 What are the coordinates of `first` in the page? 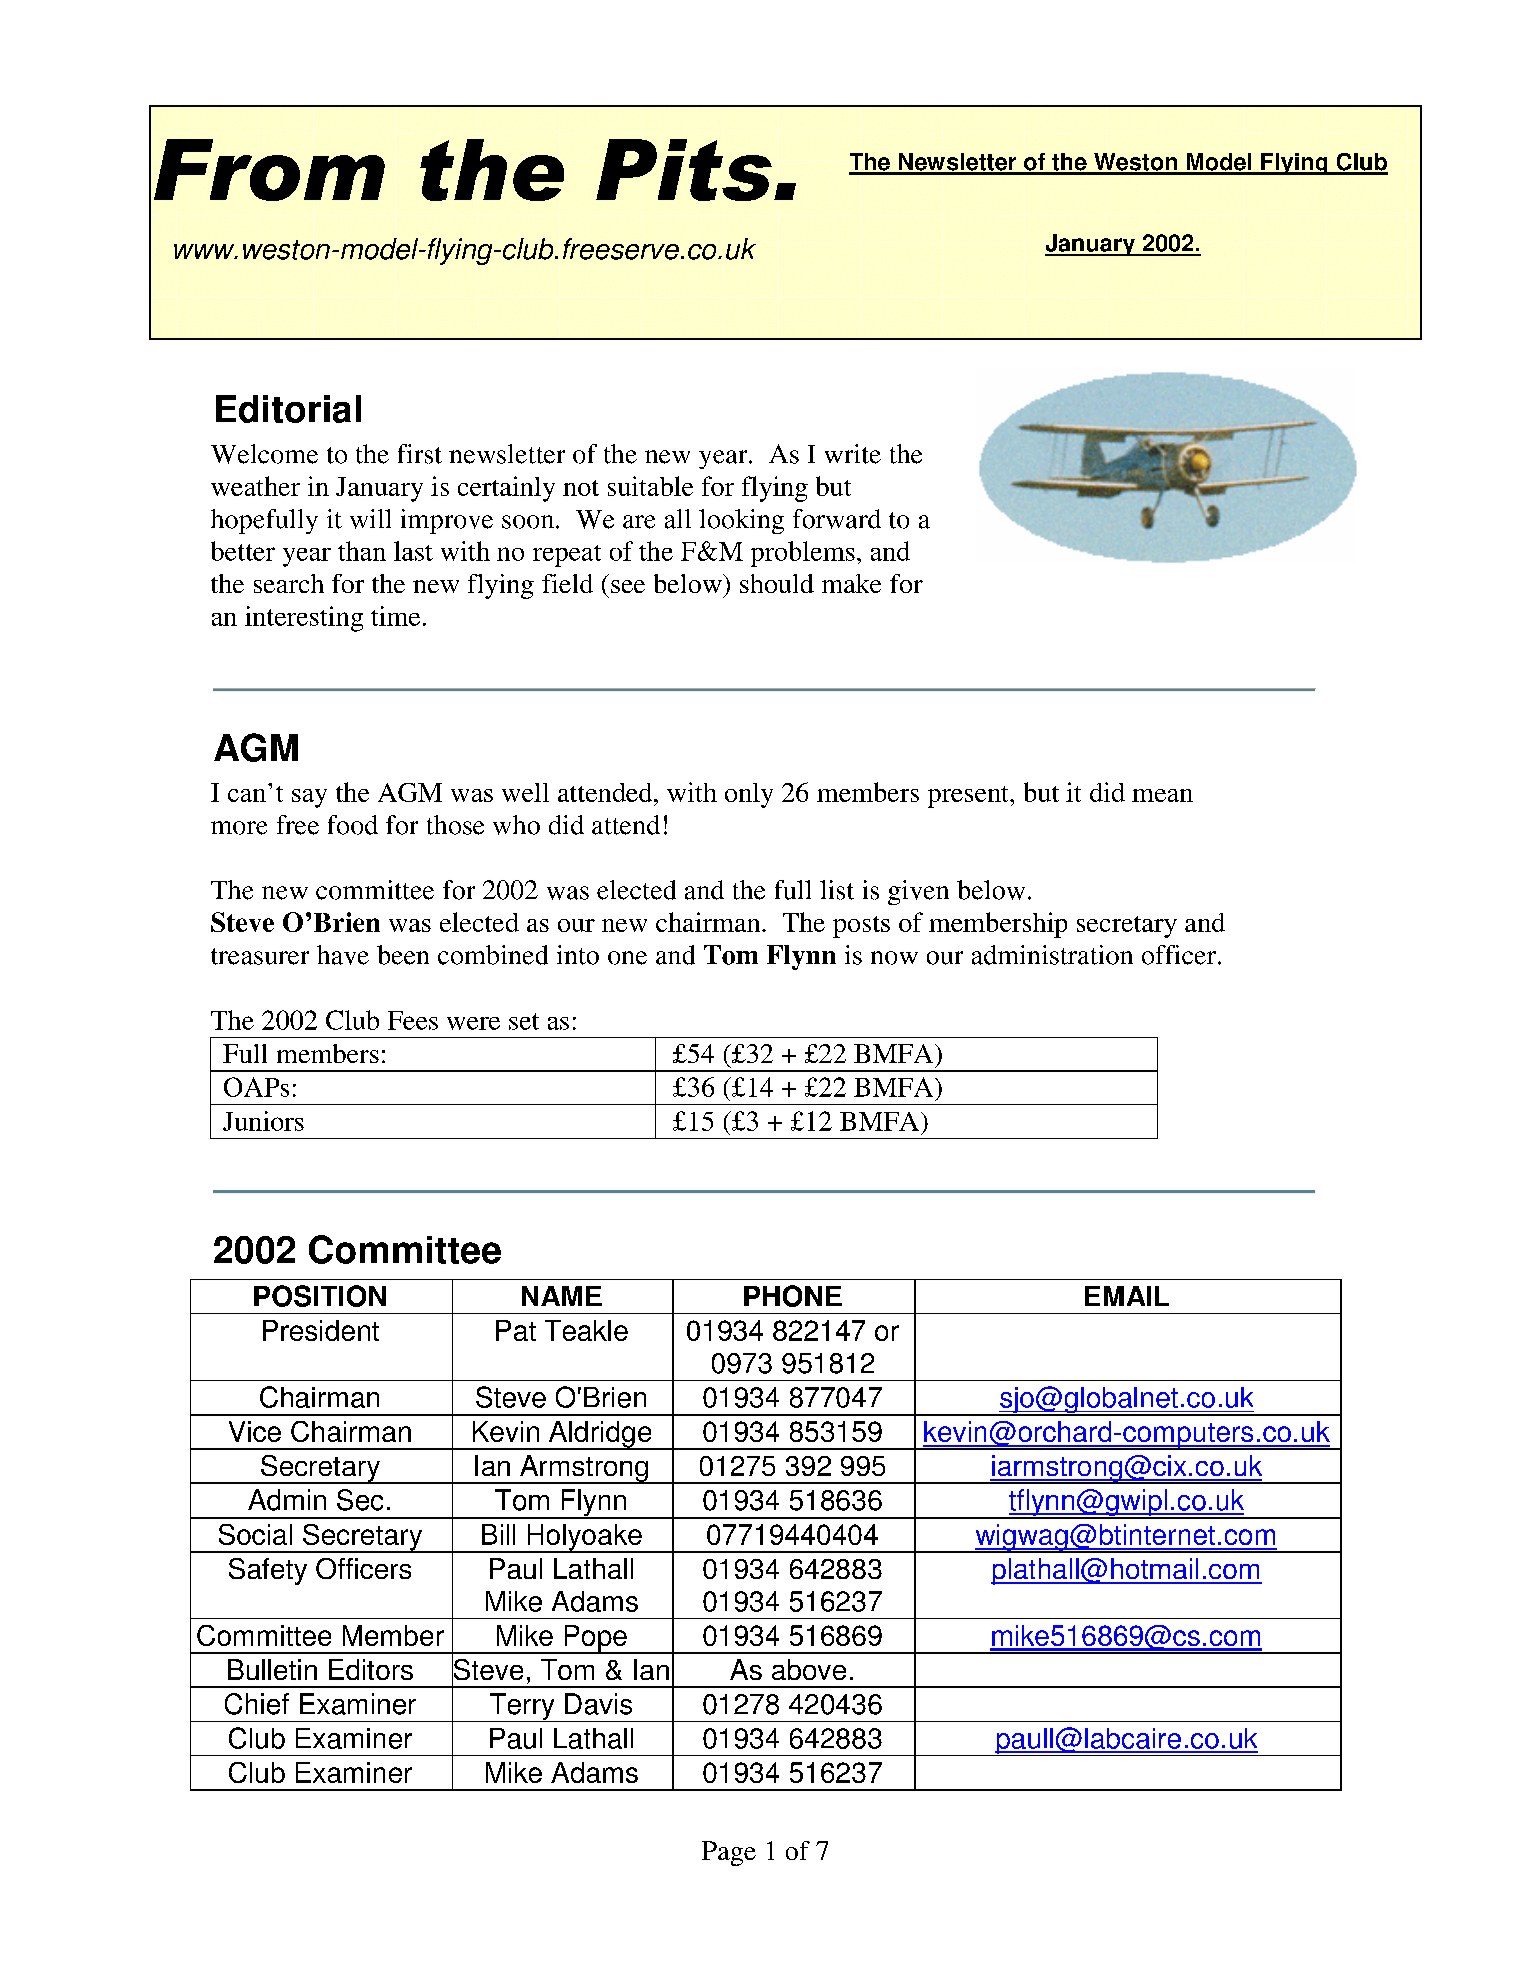 It's located at (420, 454).
